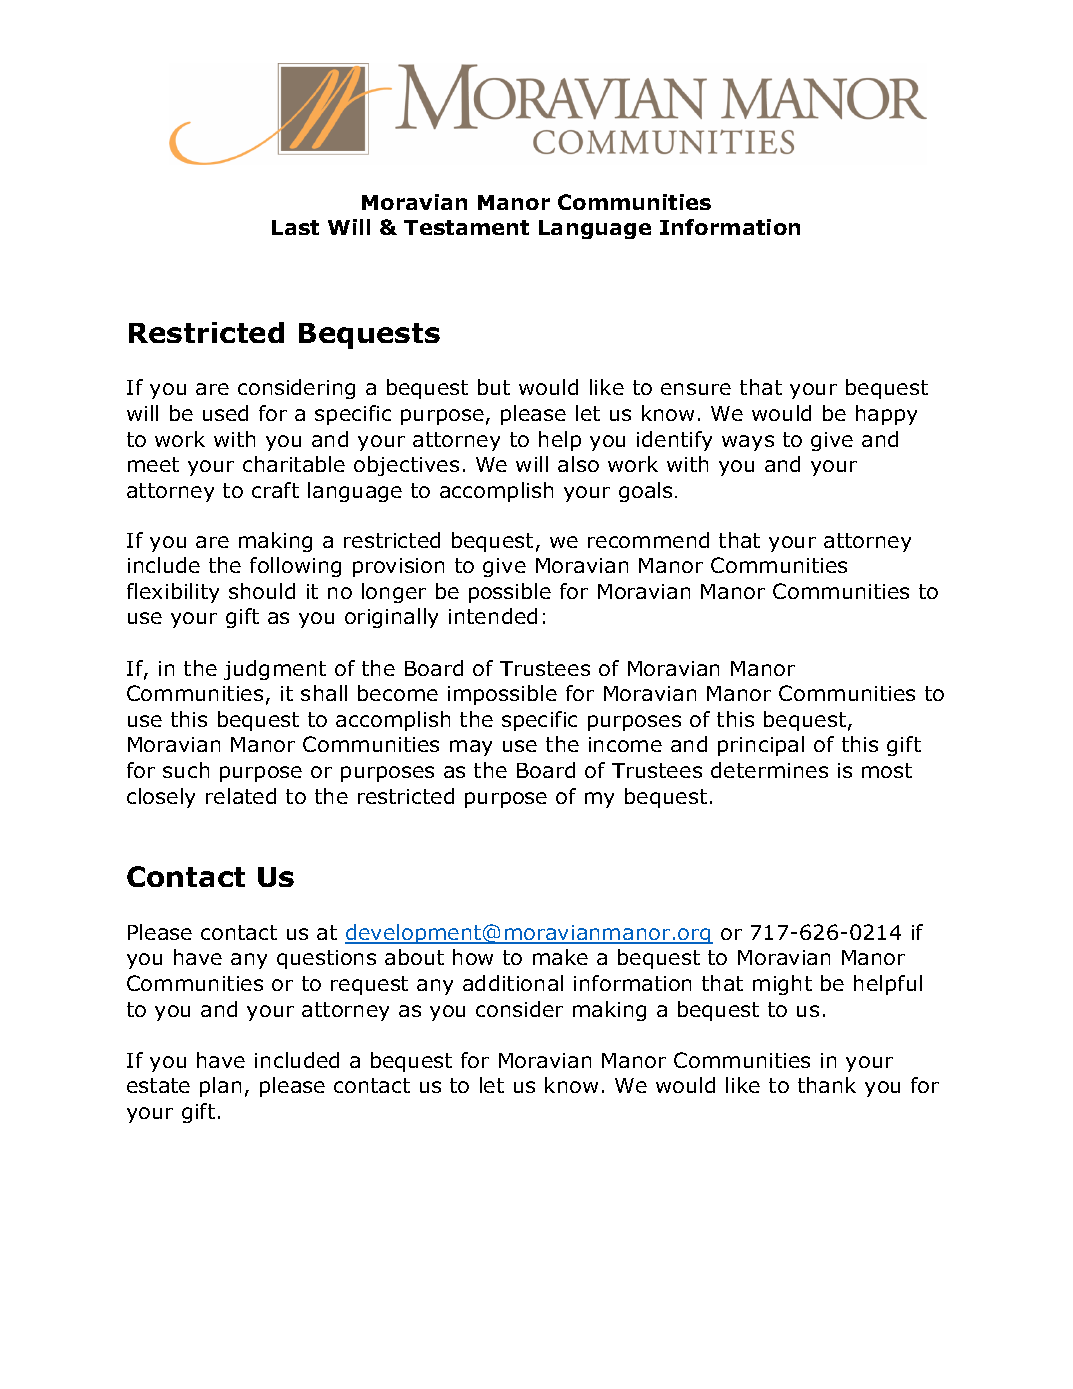 The height and width of the document is (1389, 1073). I want to click on ensure, so click(696, 389).
